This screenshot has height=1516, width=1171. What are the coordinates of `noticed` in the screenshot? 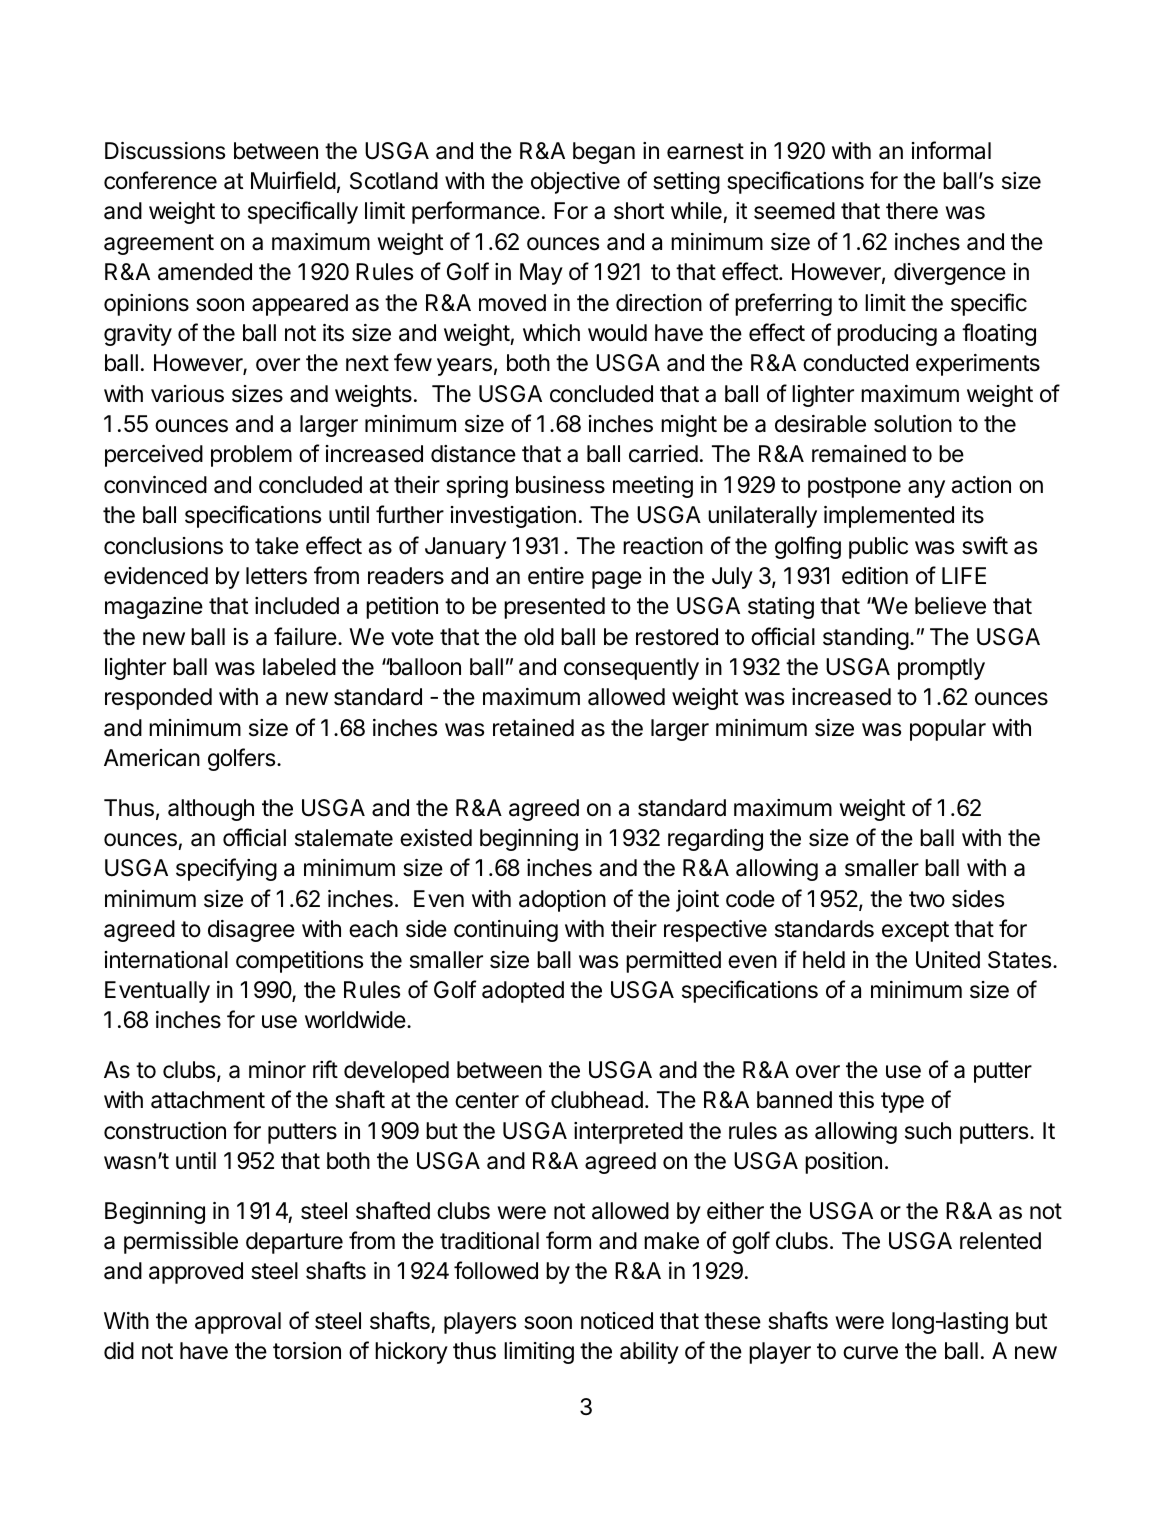 It's located at (617, 1321).
